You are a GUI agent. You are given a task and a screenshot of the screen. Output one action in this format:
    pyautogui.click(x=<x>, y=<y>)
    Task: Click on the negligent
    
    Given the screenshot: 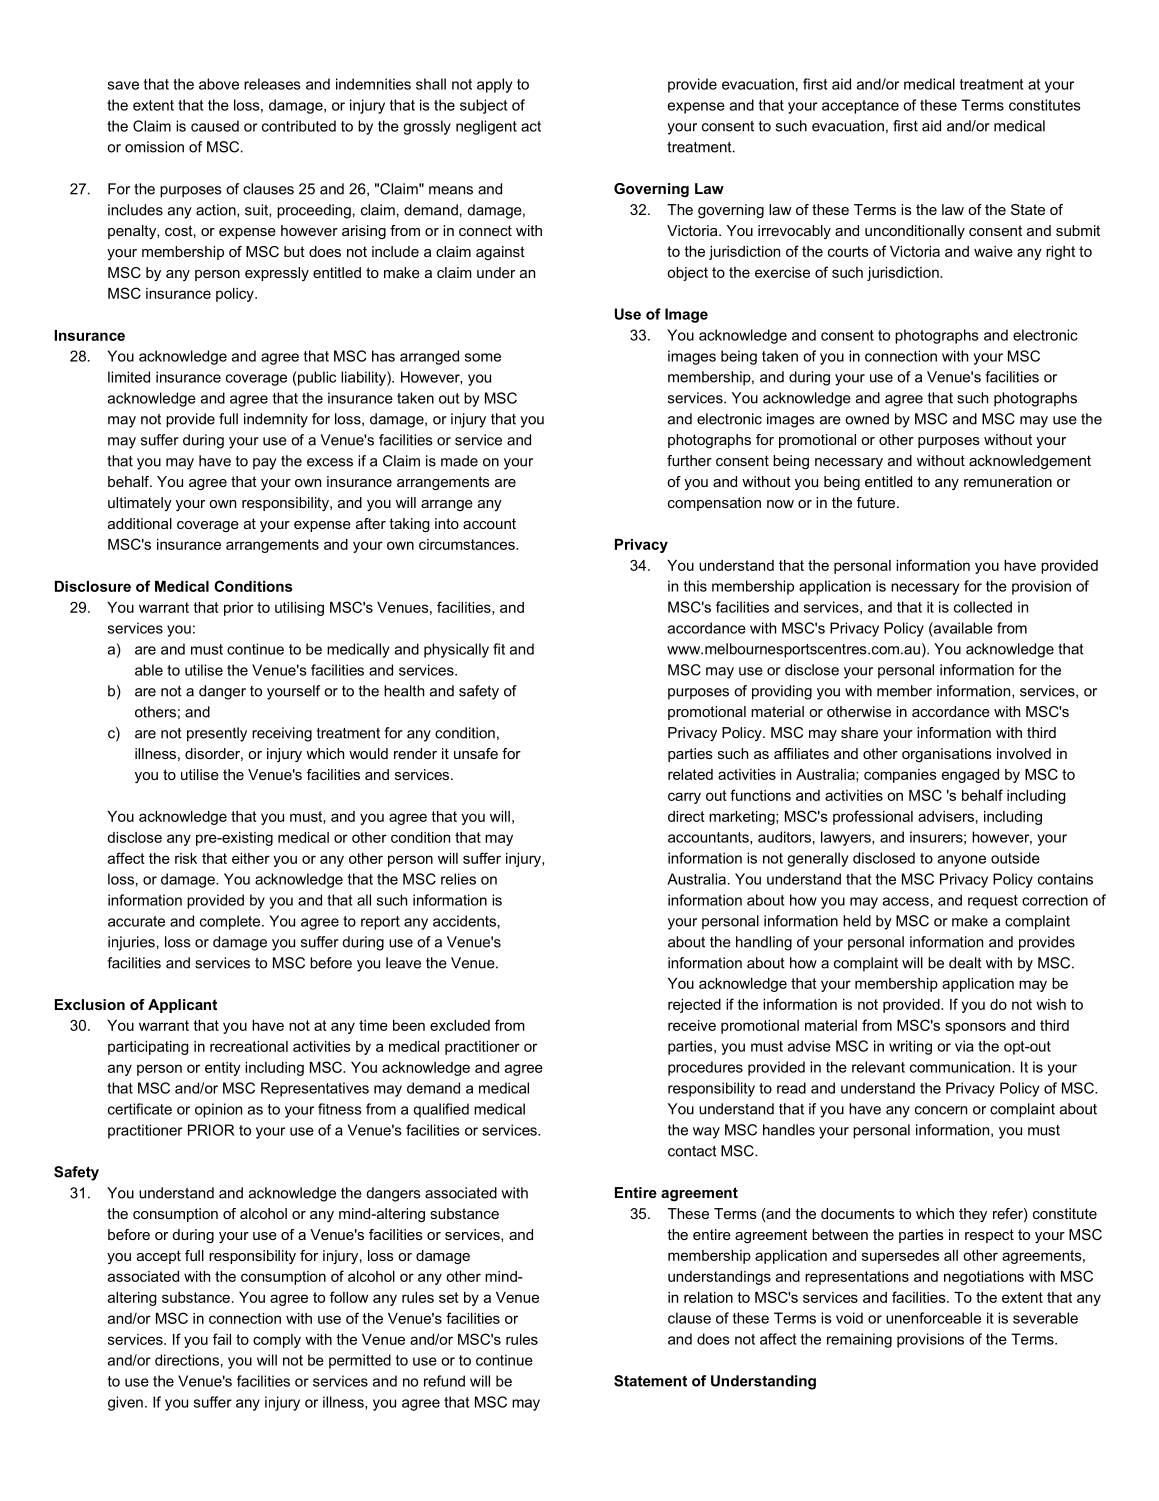 What is the action you would take?
    pyautogui.click(x=486, y=127)
